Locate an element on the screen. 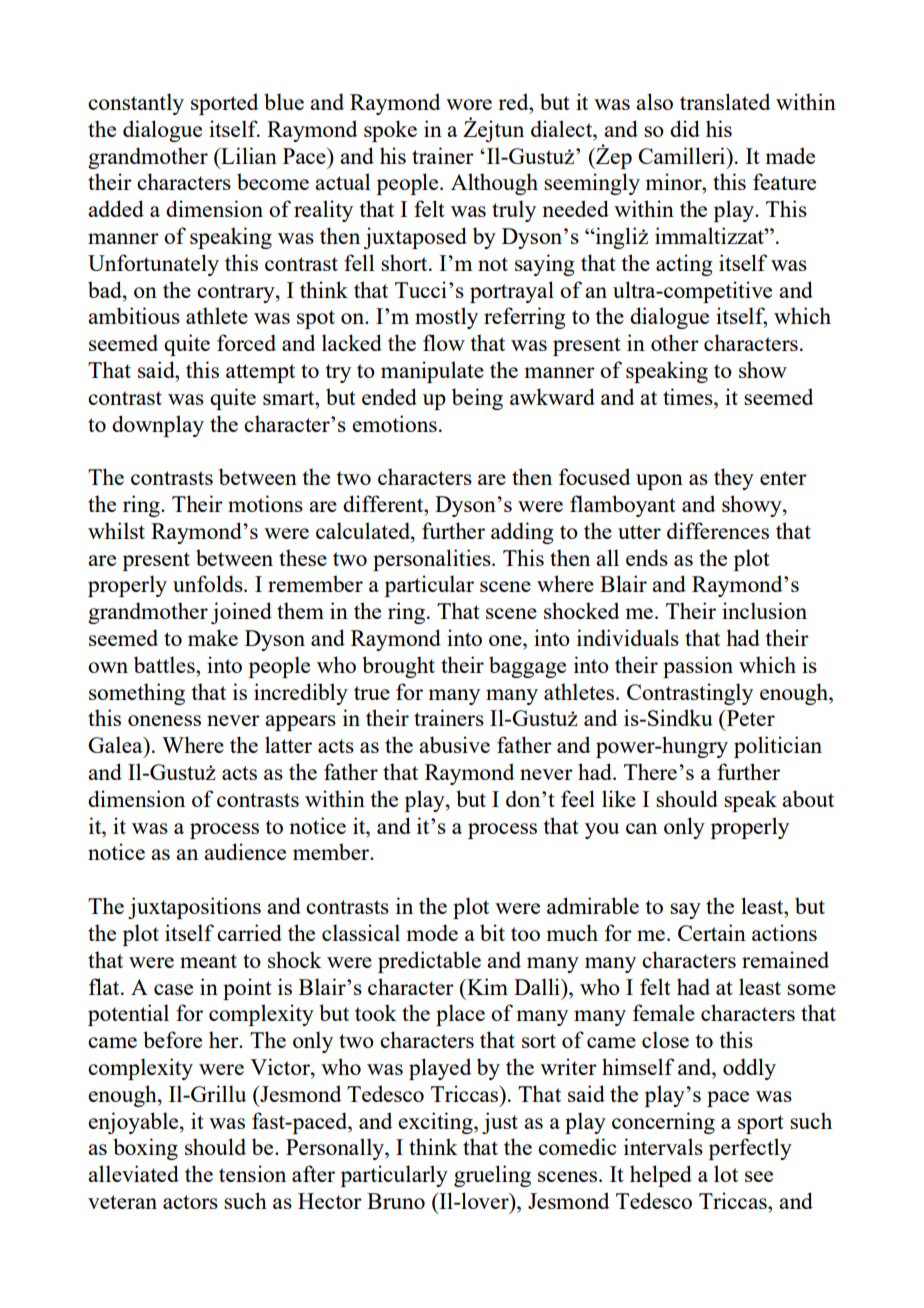 This screenshot has width=924, height=1308. perfectly is located at coordinates (750, 1149).
